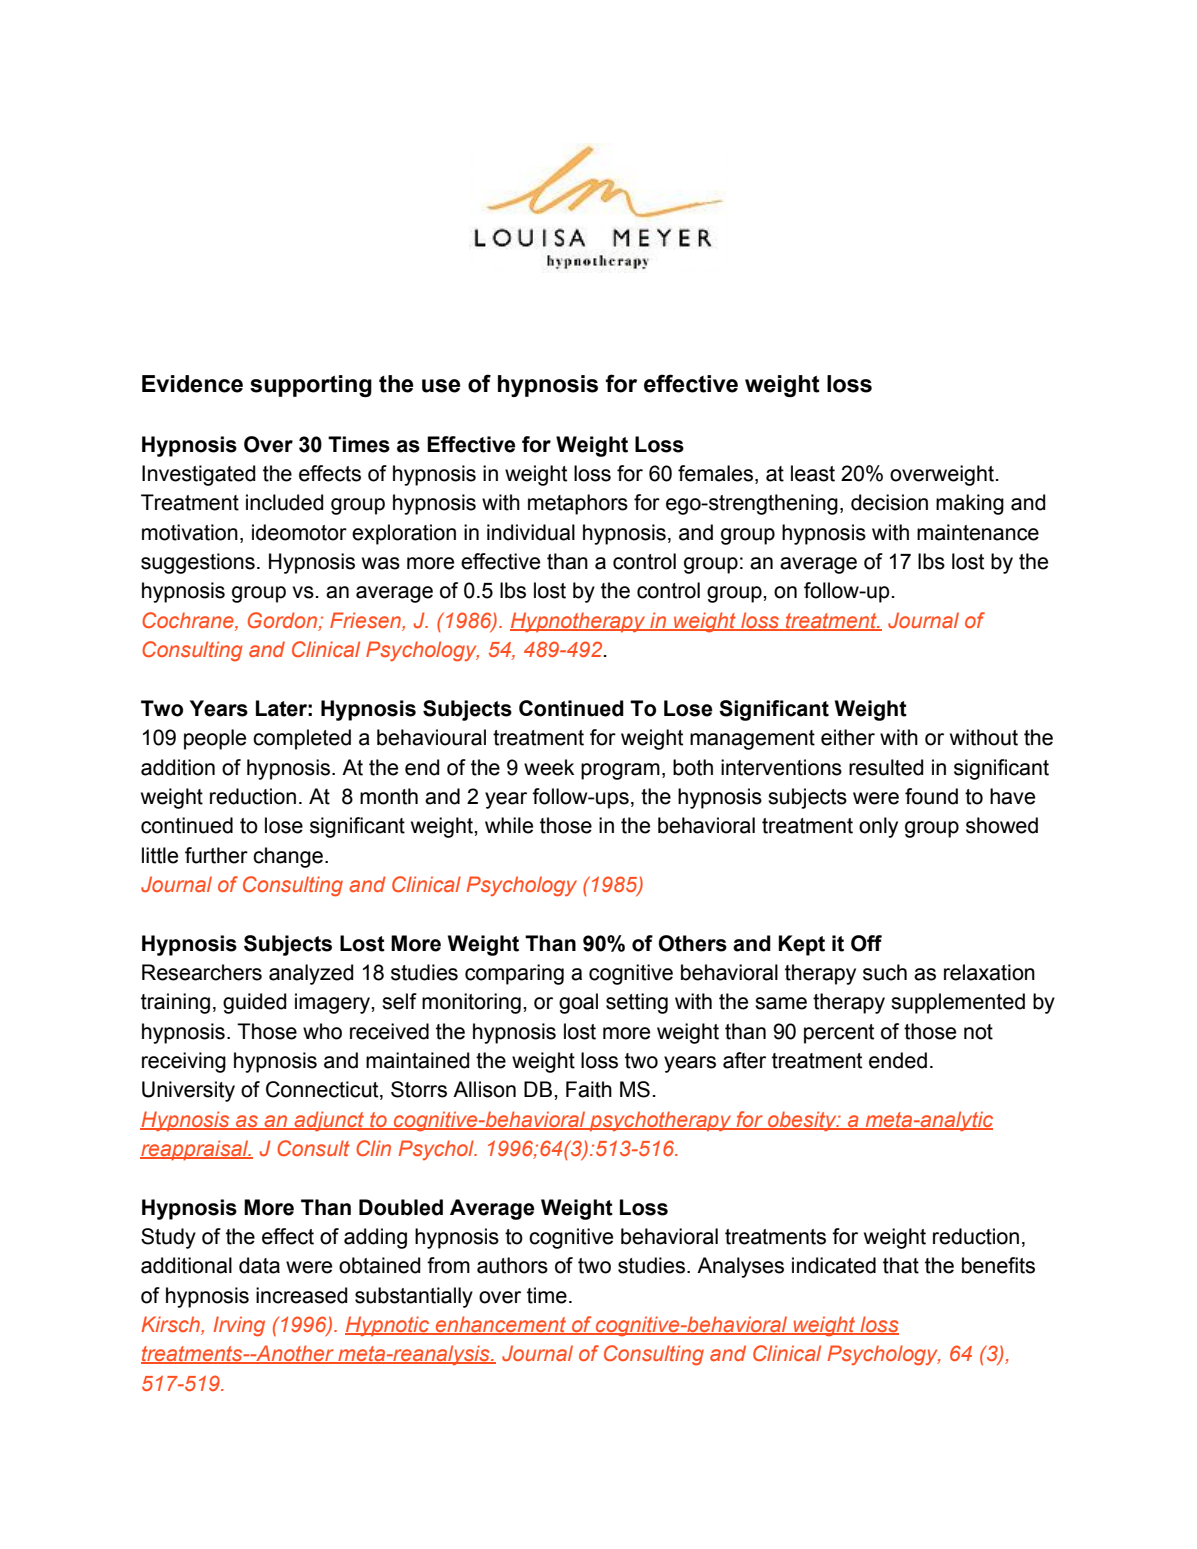 The height and width of the image is (1549, 1197). Describe the element at coordinates (901, 1265) in the image. I see `that` at that location.
